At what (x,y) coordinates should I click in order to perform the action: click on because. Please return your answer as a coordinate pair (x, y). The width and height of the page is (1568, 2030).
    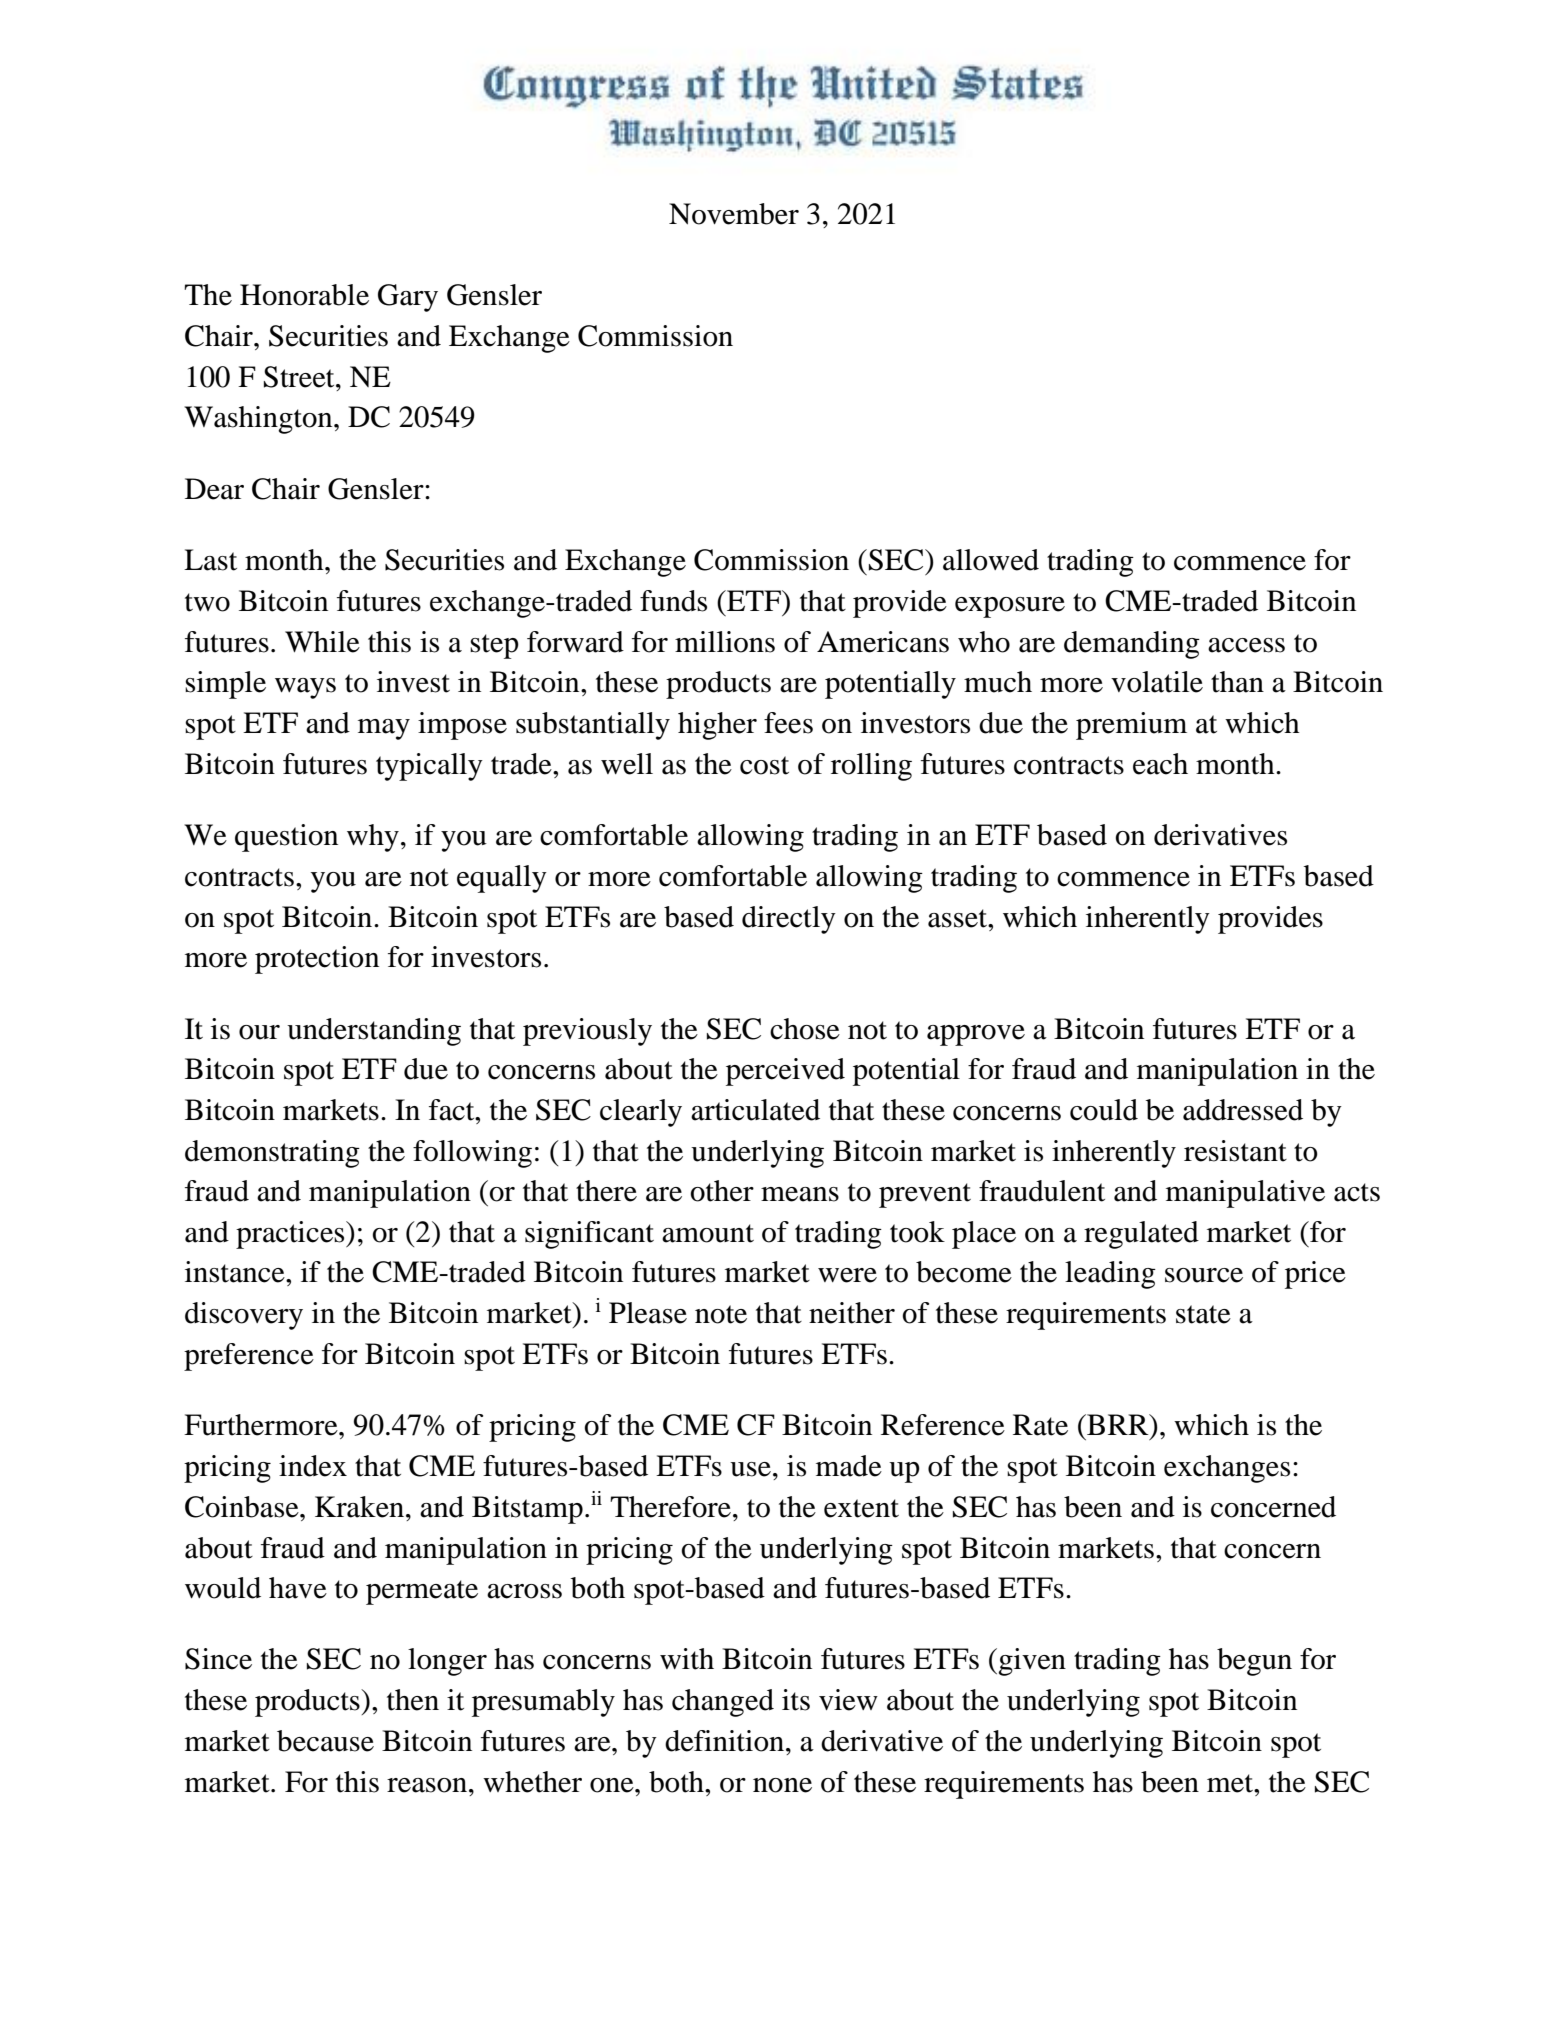
    Looking at the image, I should click on (325, 1741).
